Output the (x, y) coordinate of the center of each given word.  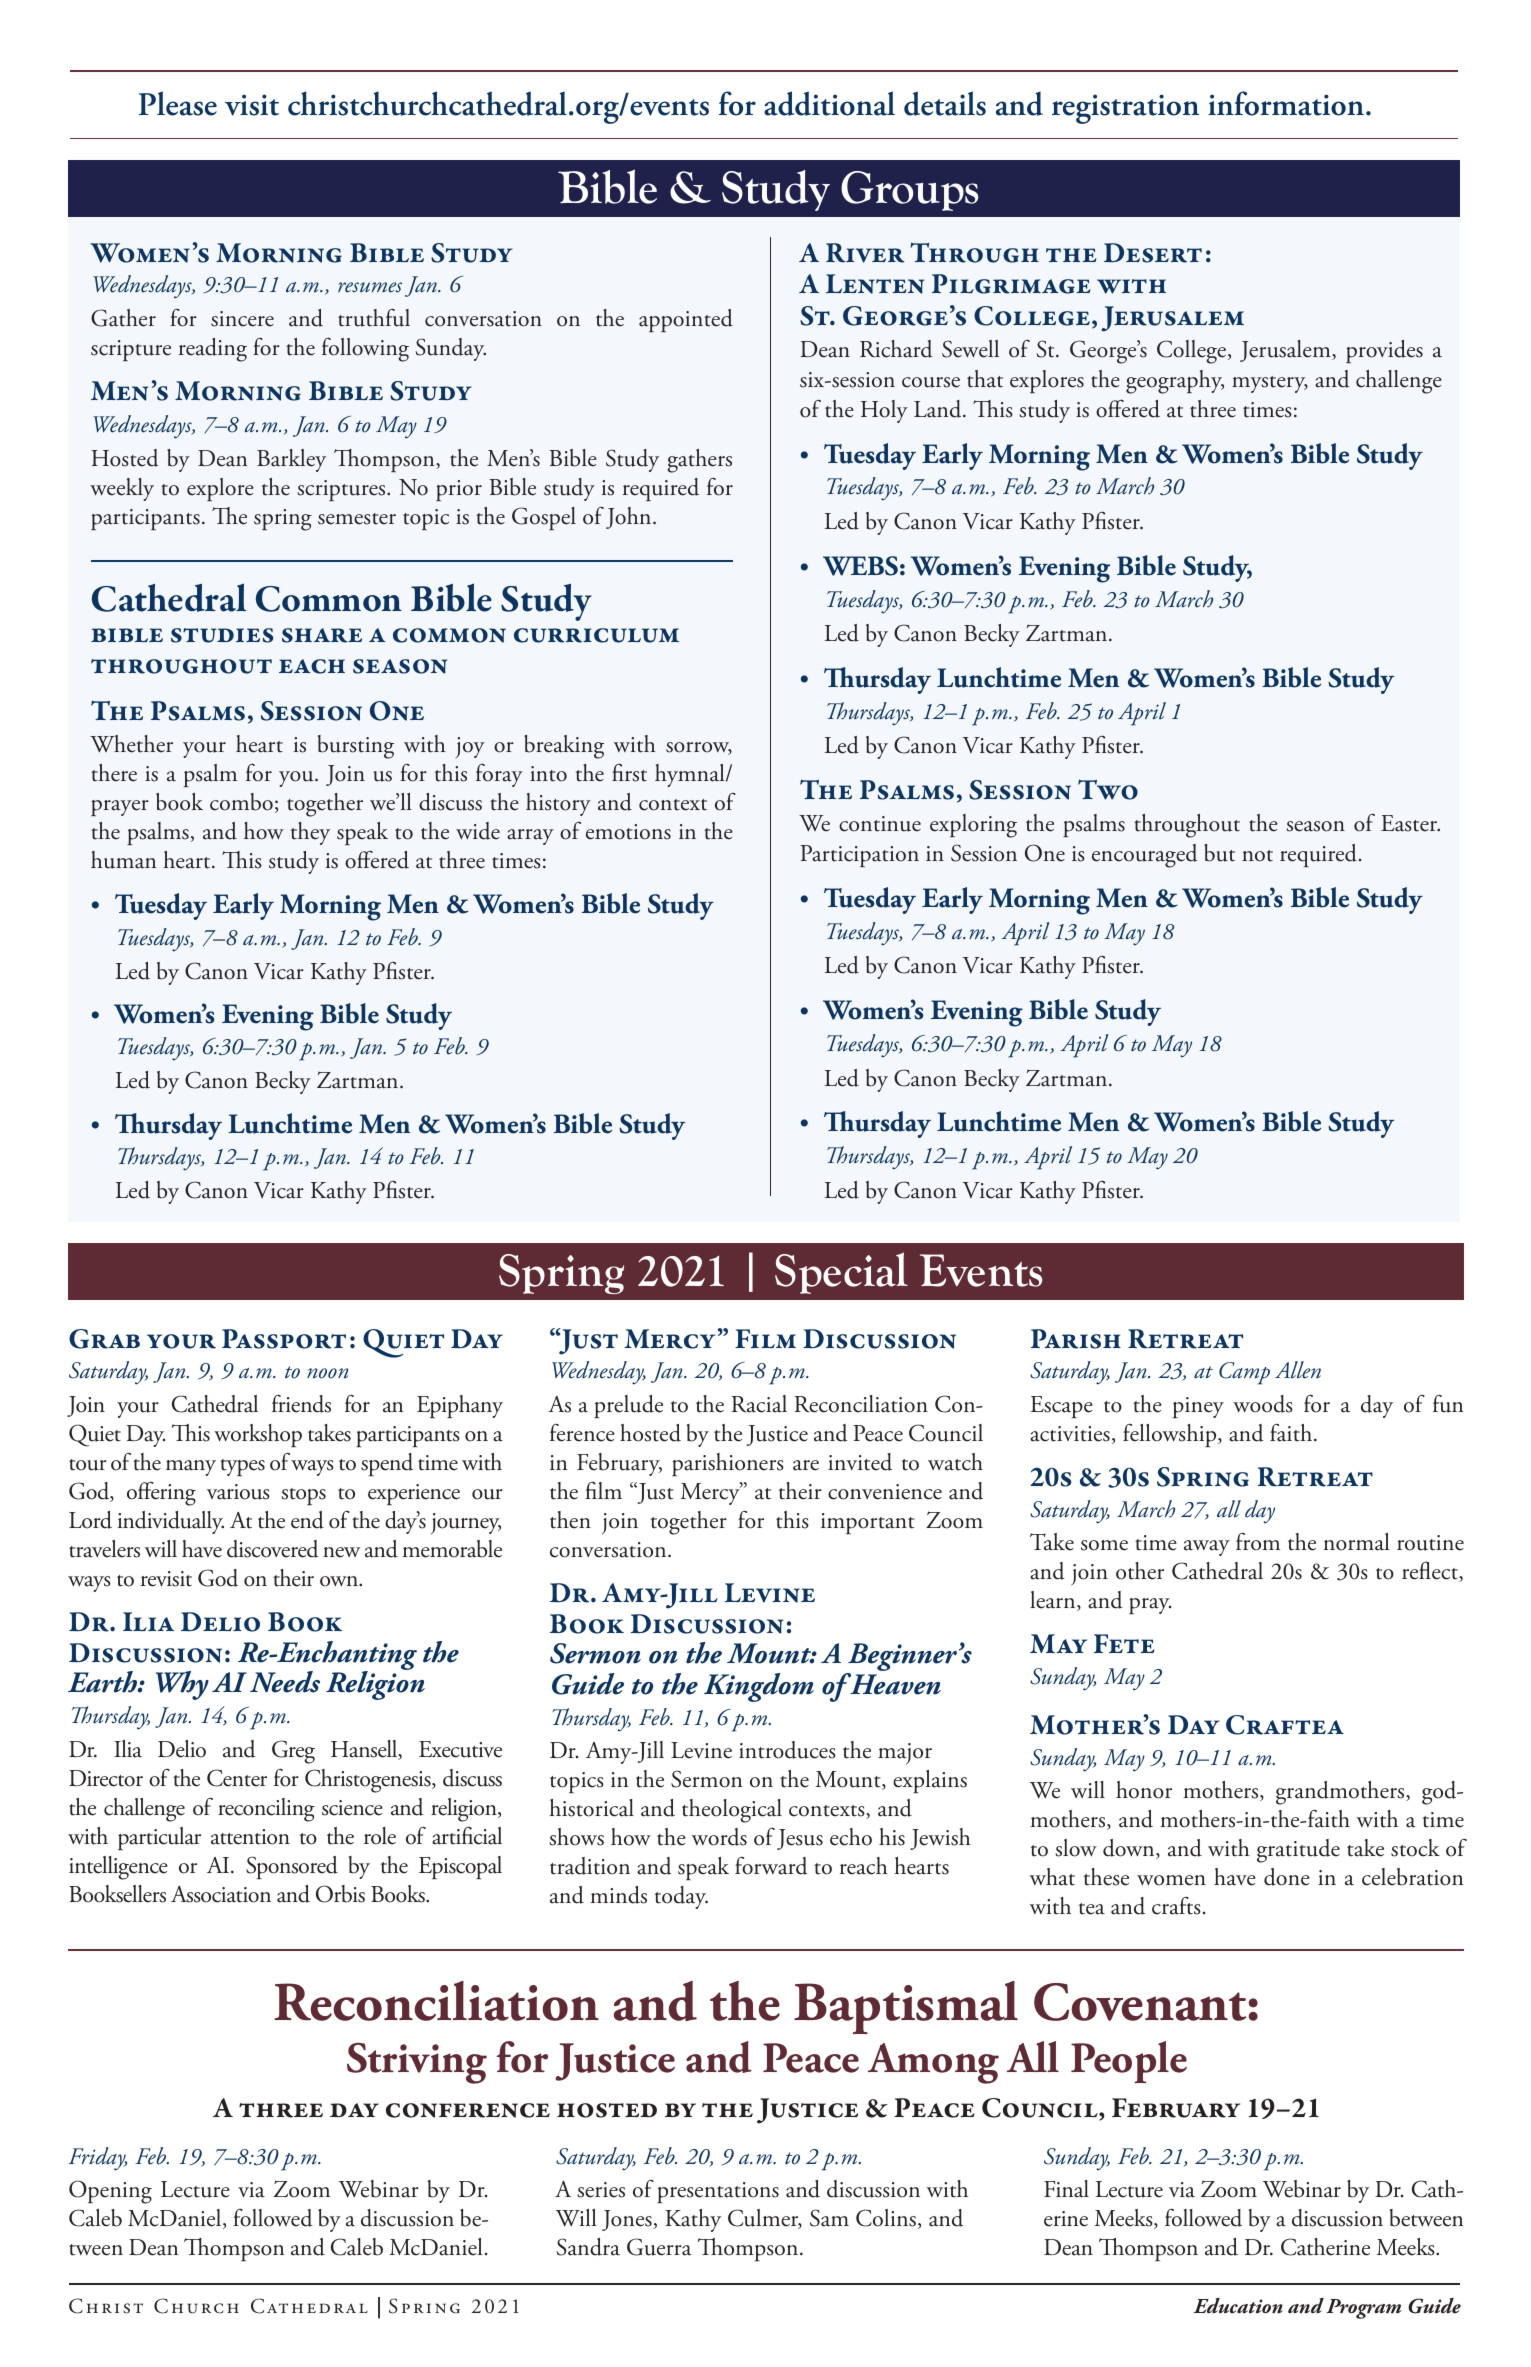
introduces (787, 1750)
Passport (284, 1339)
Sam (829, 2218)
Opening (110, 2192)
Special (841, 1273)
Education (1238, 2306)
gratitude (1298, 1851)
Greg (293, 1752)
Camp (1244, 1373)
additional (829, 103)
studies (222, 635)
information (1287, 103)
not (1257, 856)
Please (178, 103)
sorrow (699, 748)
